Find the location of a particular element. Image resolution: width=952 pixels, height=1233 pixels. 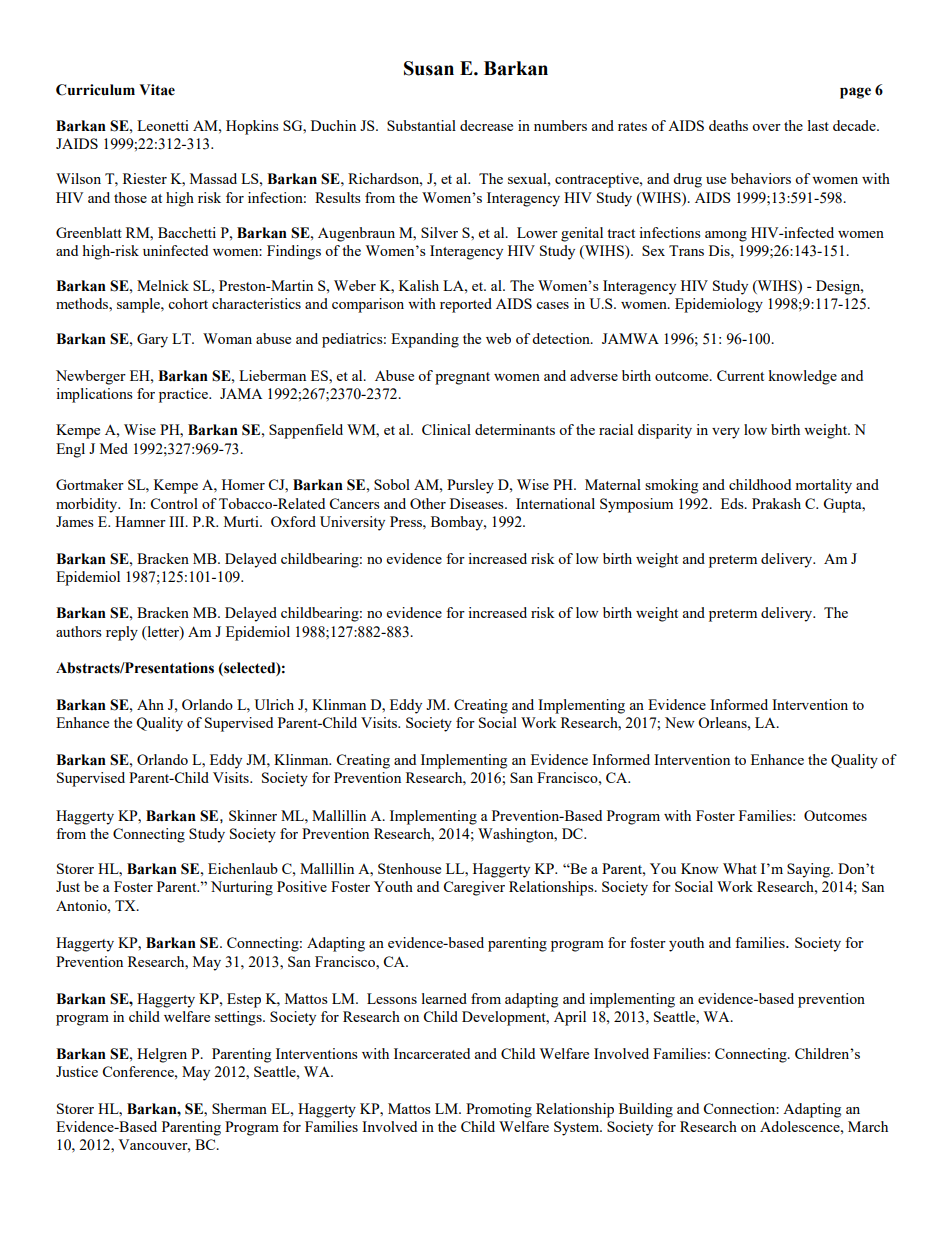

Vitae is located at coordinates (157, 90).
